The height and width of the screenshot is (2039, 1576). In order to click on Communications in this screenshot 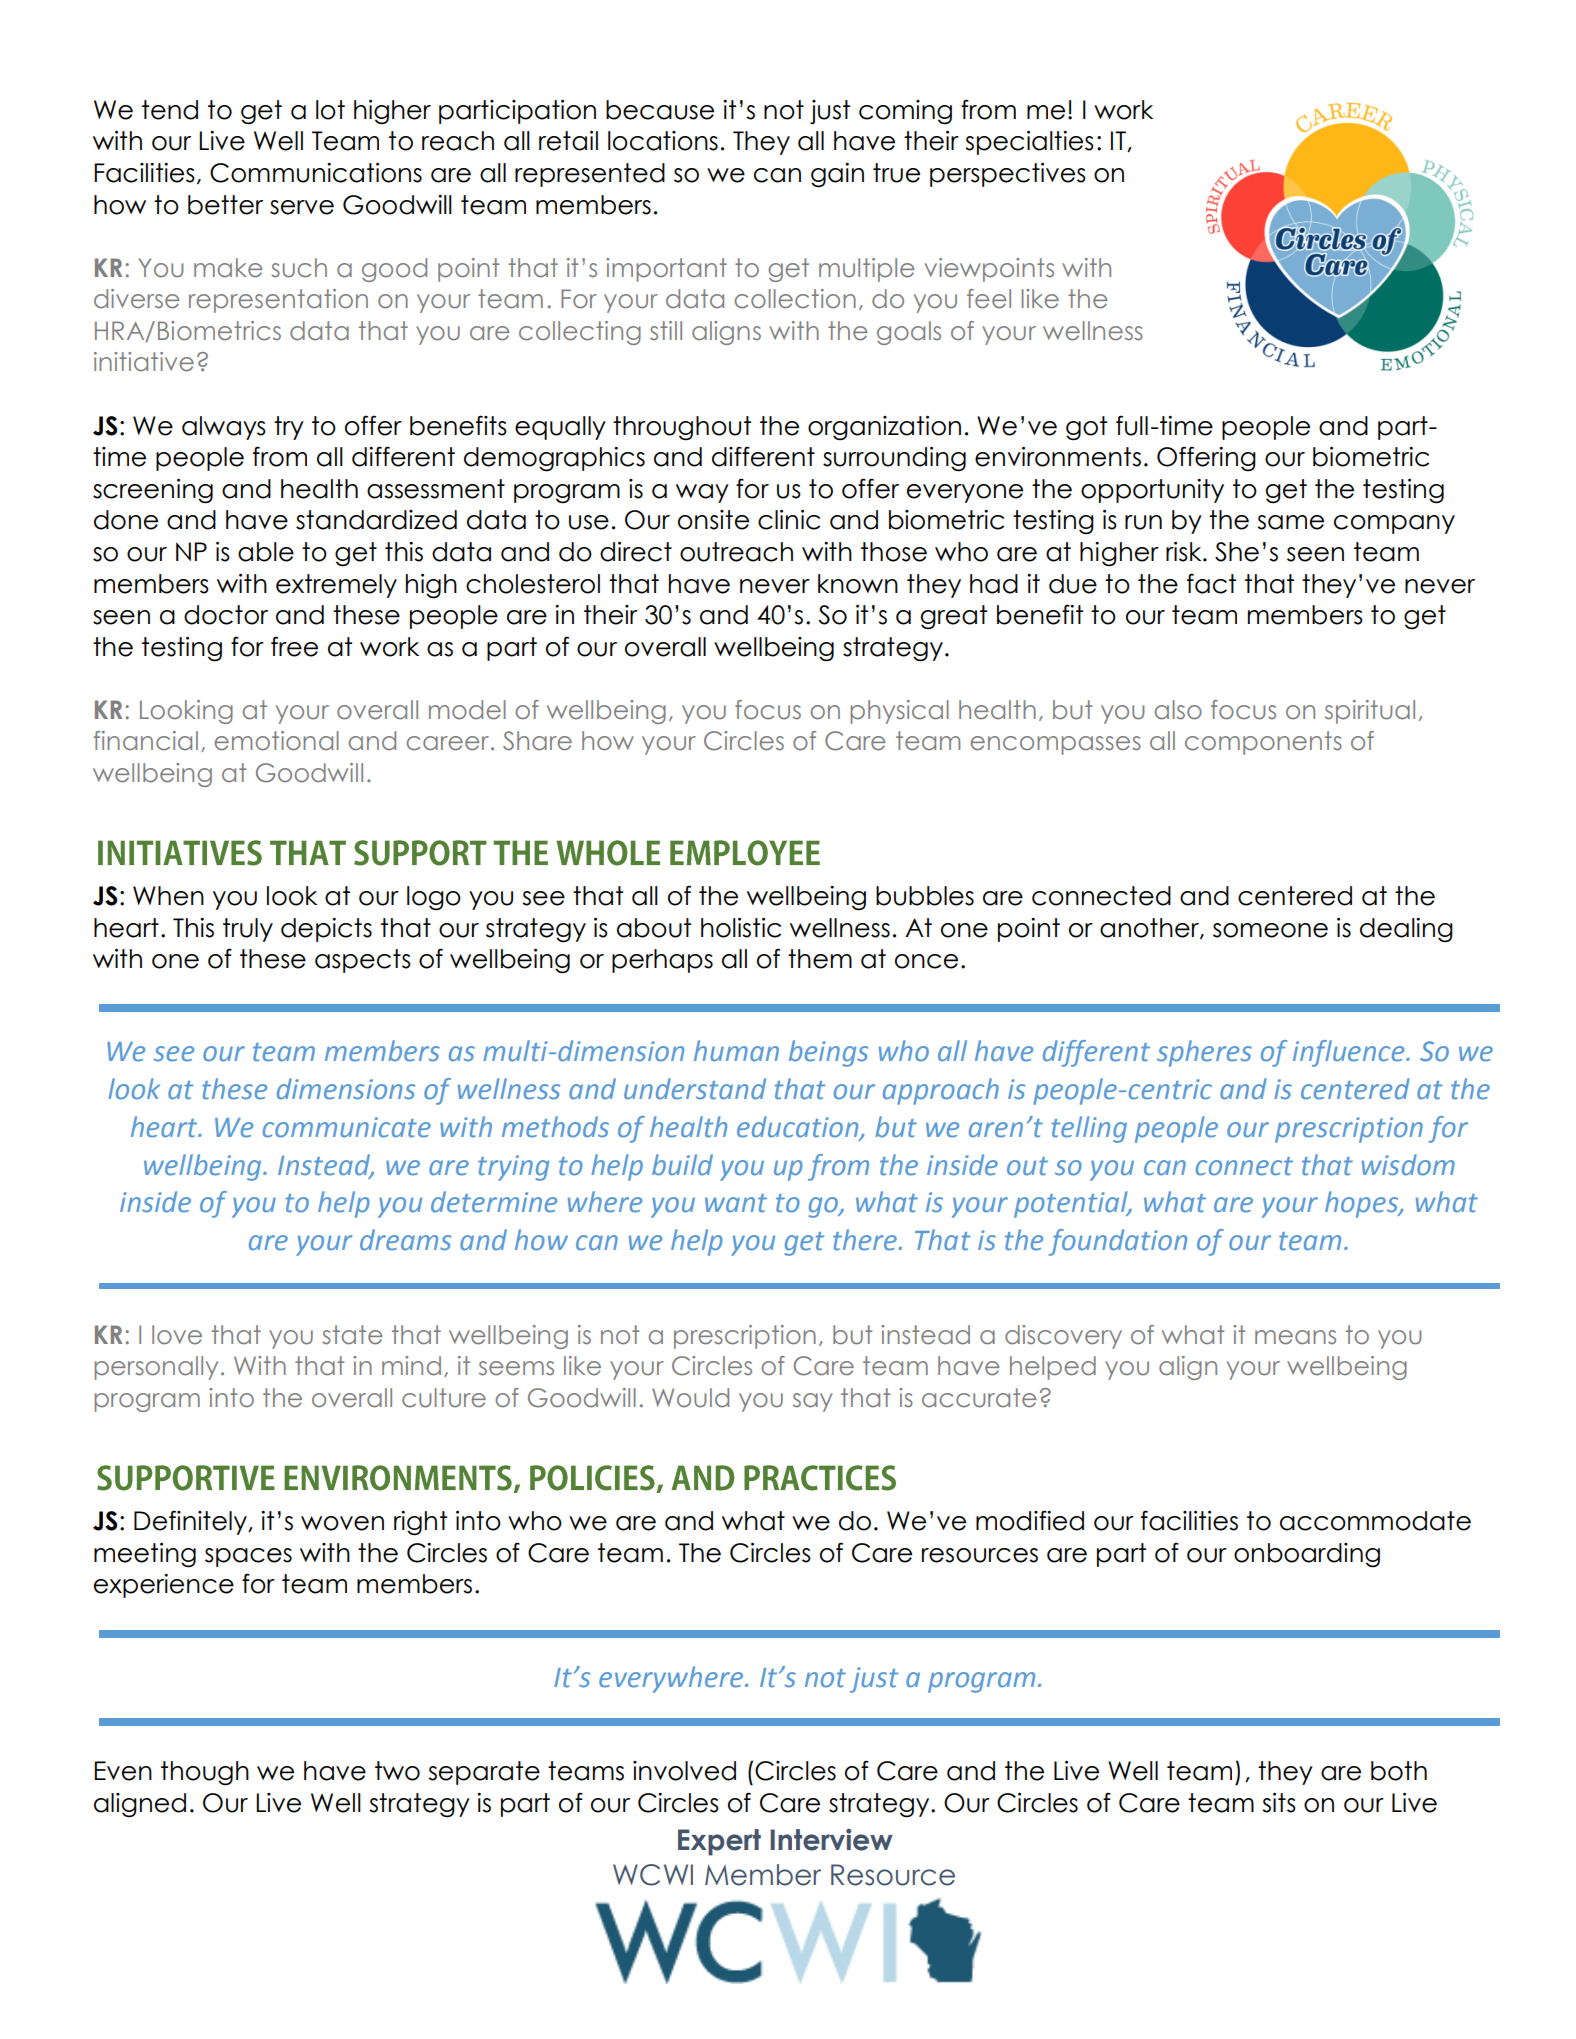, I will do `click(316, 173)`.
